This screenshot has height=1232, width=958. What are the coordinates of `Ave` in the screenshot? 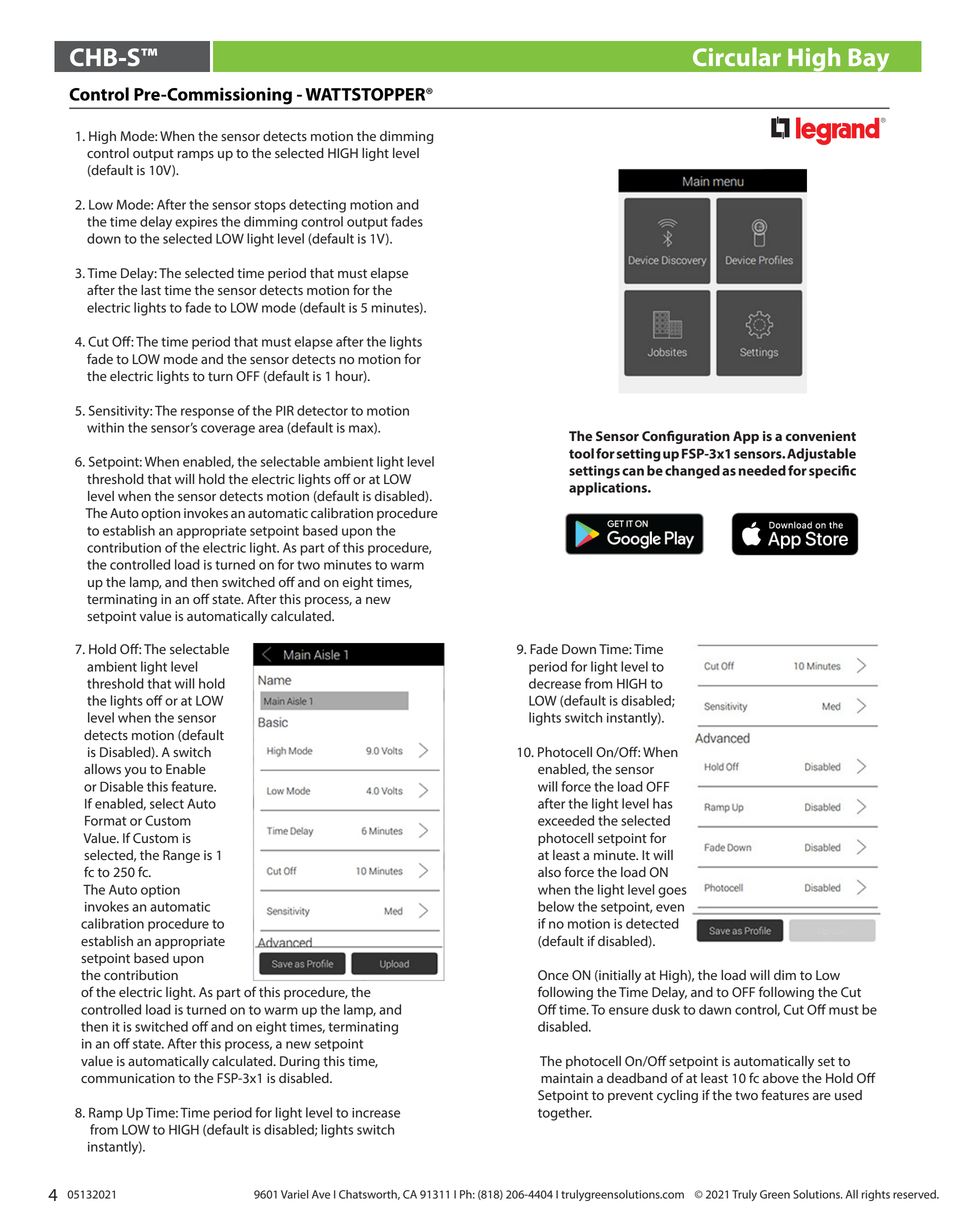 It's located at (321, 1194).
